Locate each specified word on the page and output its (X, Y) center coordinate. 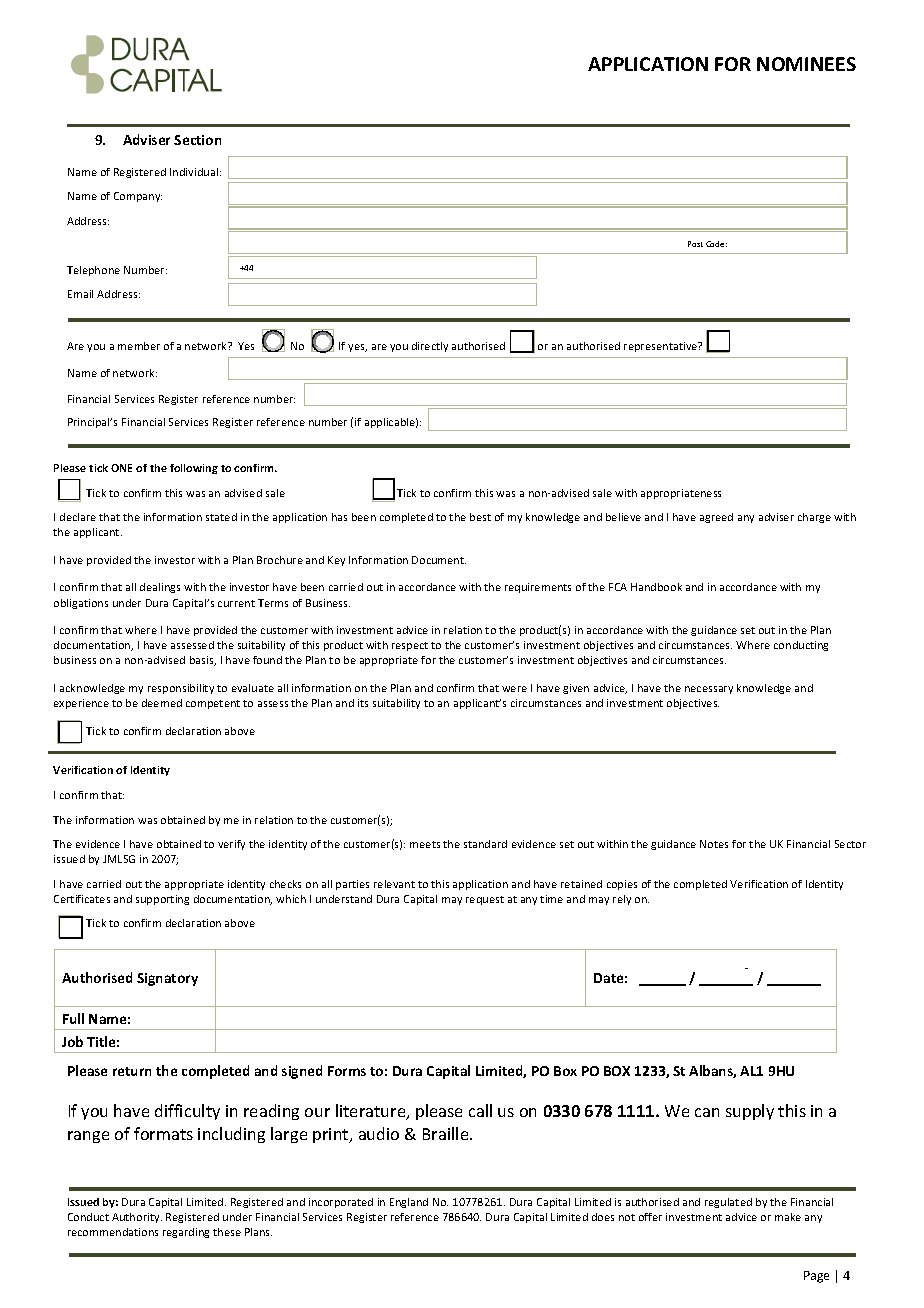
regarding (186, 1233)
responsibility (181, 689)
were (514, 689)
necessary (709, 690)
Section (197, 140)
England (409, 1203)
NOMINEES (806, 64)
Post (695, 244)
